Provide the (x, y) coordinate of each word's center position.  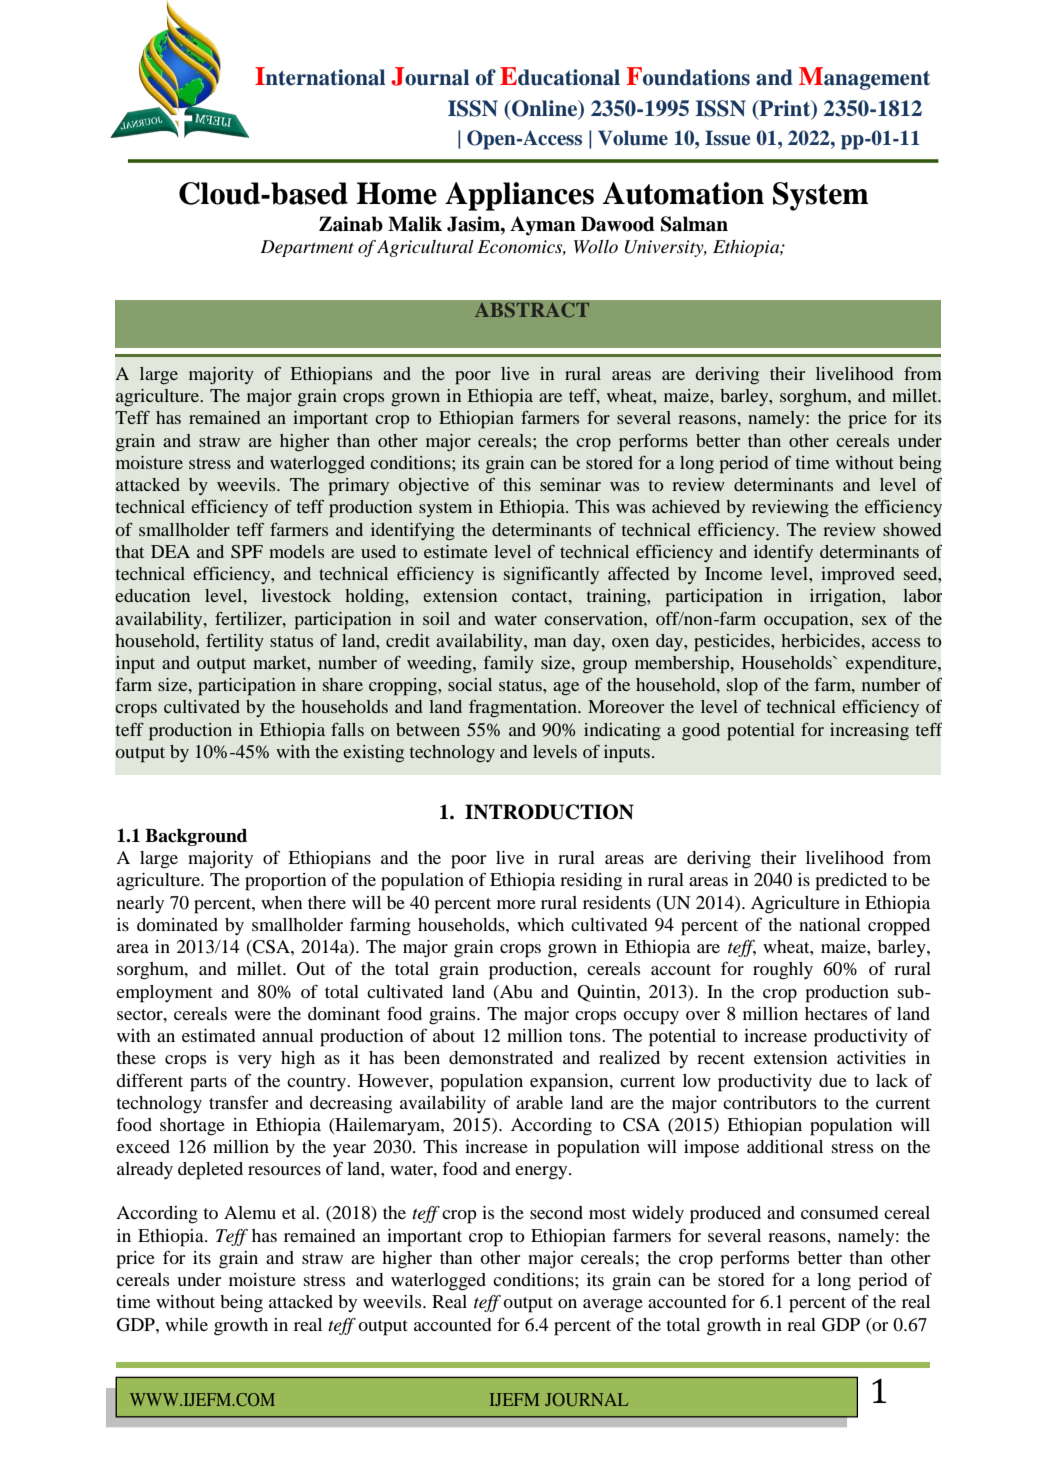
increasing (869, 732)
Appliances (519, 196)
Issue (727, 138)
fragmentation (524, 709)
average (613, 1306)
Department (307, 248)
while (186, 1324)
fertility (235, 642)
